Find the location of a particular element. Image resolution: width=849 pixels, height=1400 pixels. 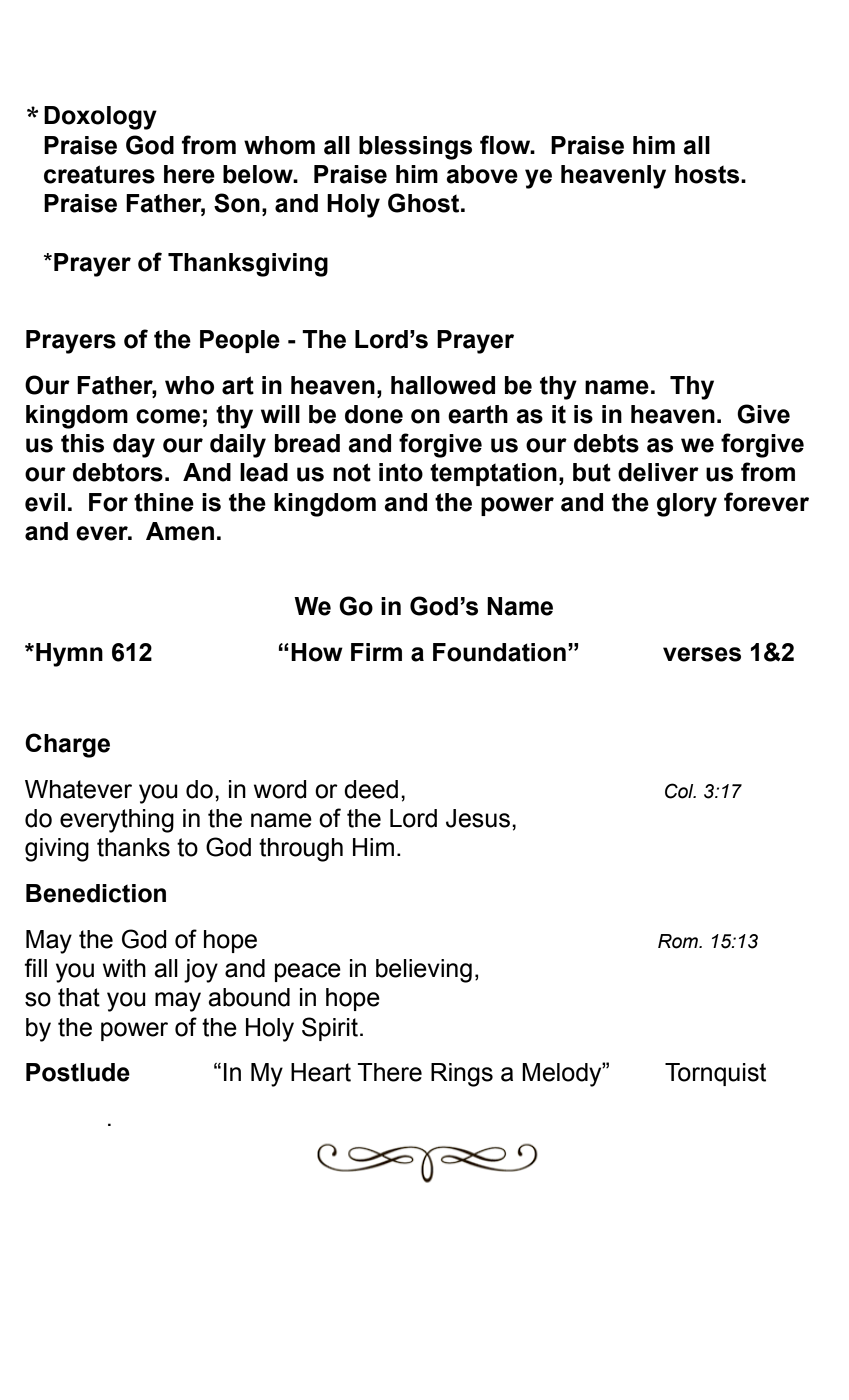

hosts is located at coordinates (708, 174).
